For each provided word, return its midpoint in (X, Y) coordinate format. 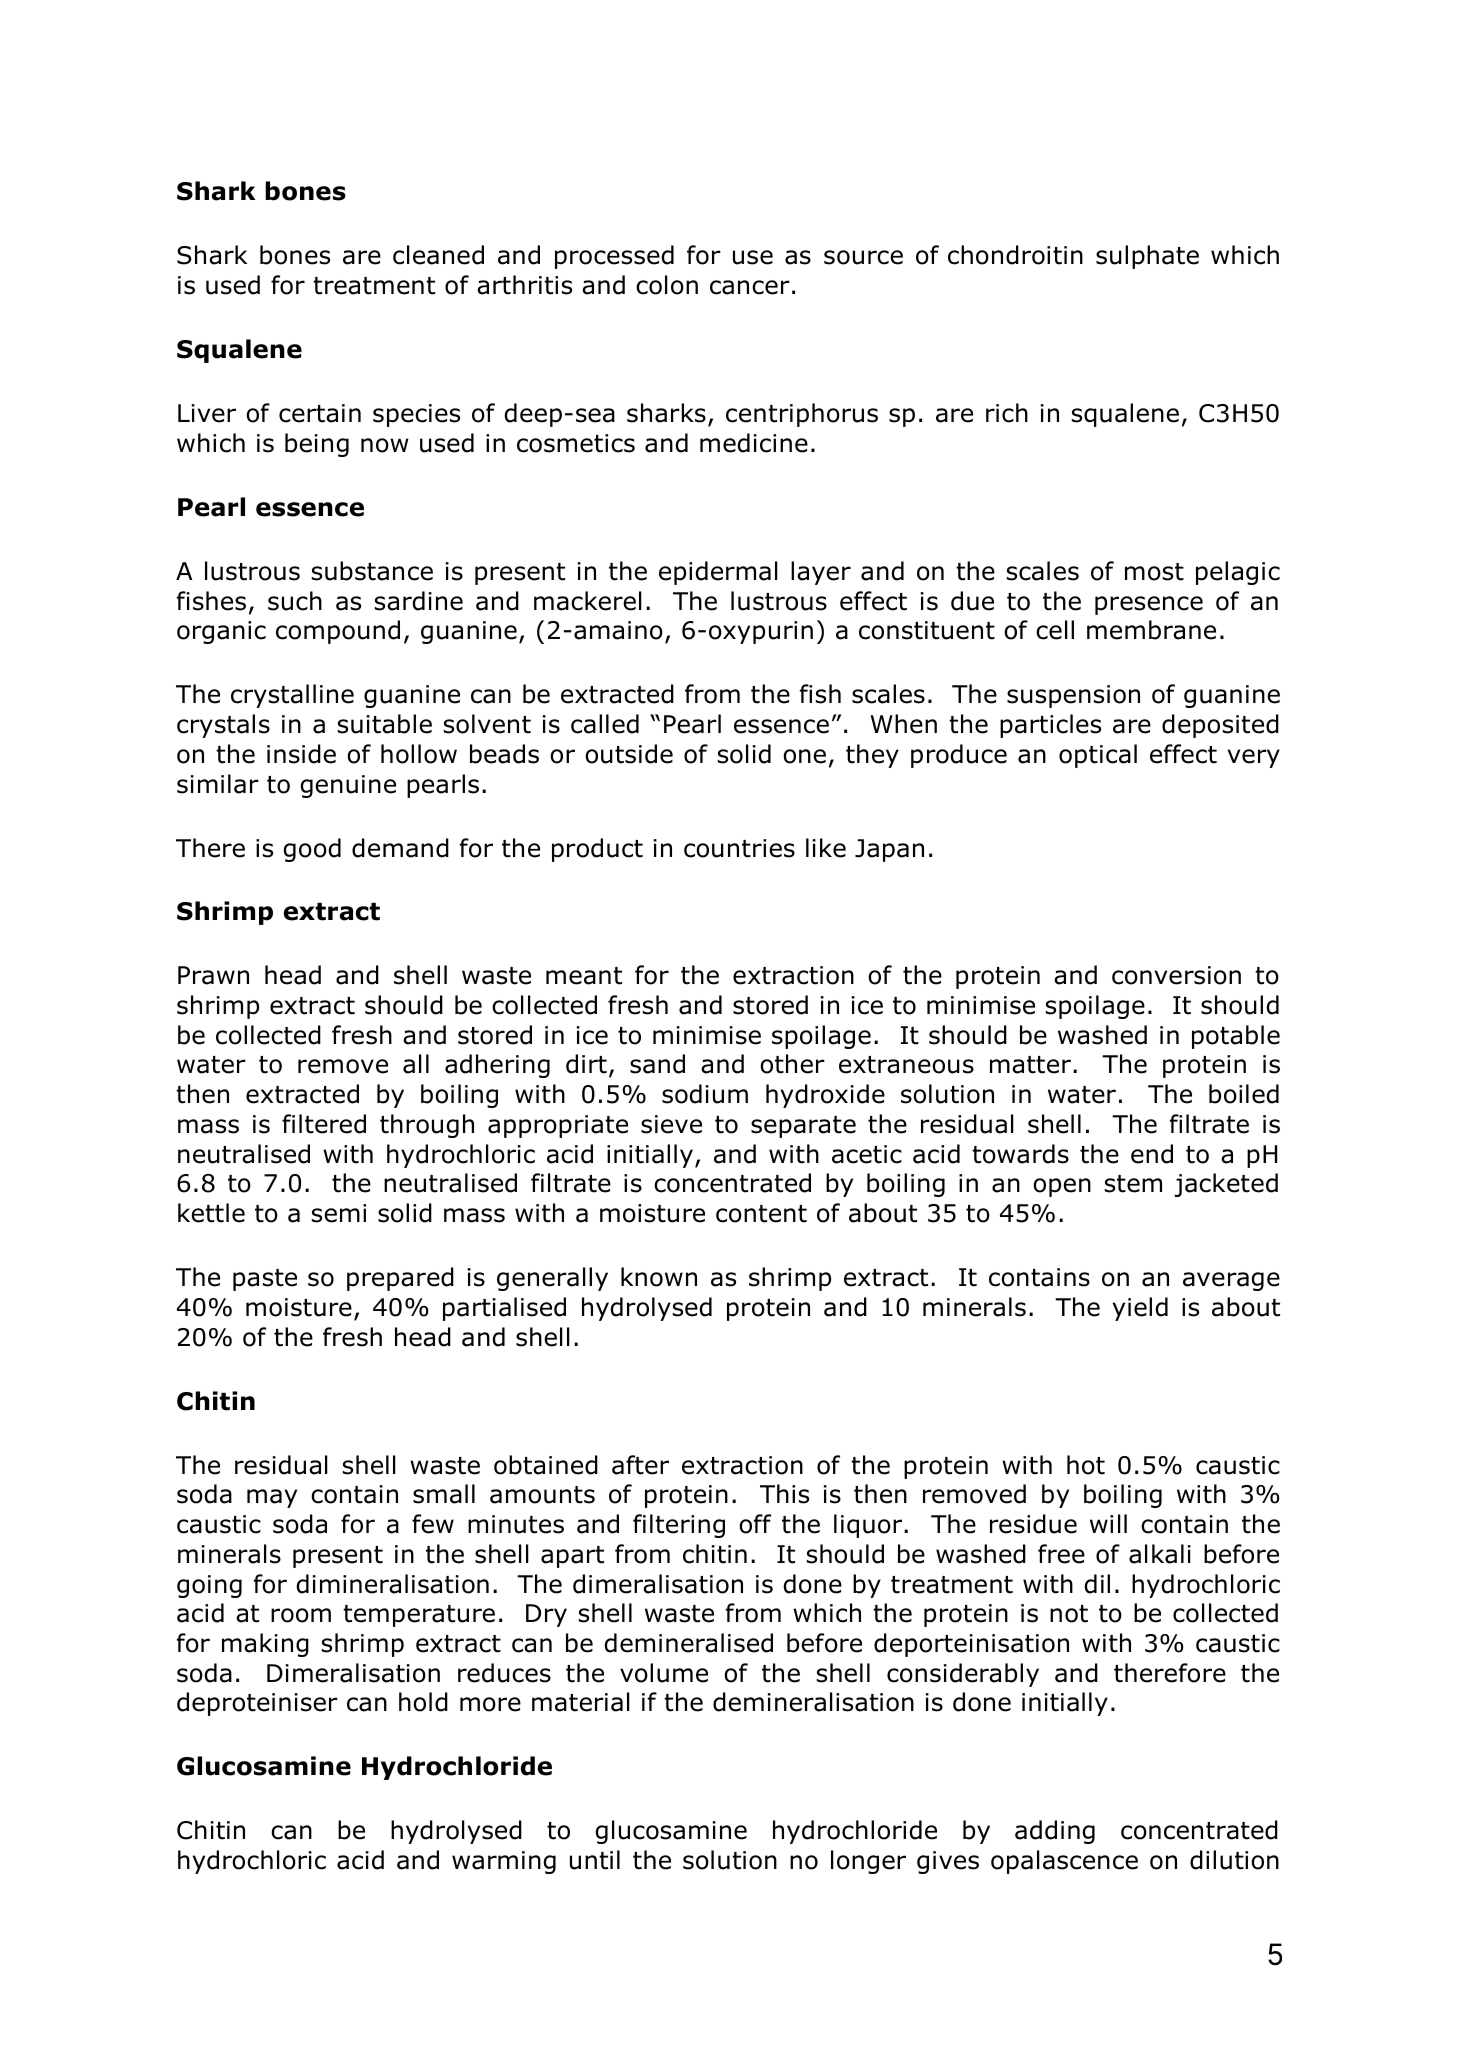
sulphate (1147, 257)
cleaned (438, 255)
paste (265, 1280)
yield (1140, 1309)
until (595, 1860)
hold (423, 1702)
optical (1098, 756)
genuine (348, 786)
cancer (750, 287)
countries (739, 848)
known (659, 1277)
